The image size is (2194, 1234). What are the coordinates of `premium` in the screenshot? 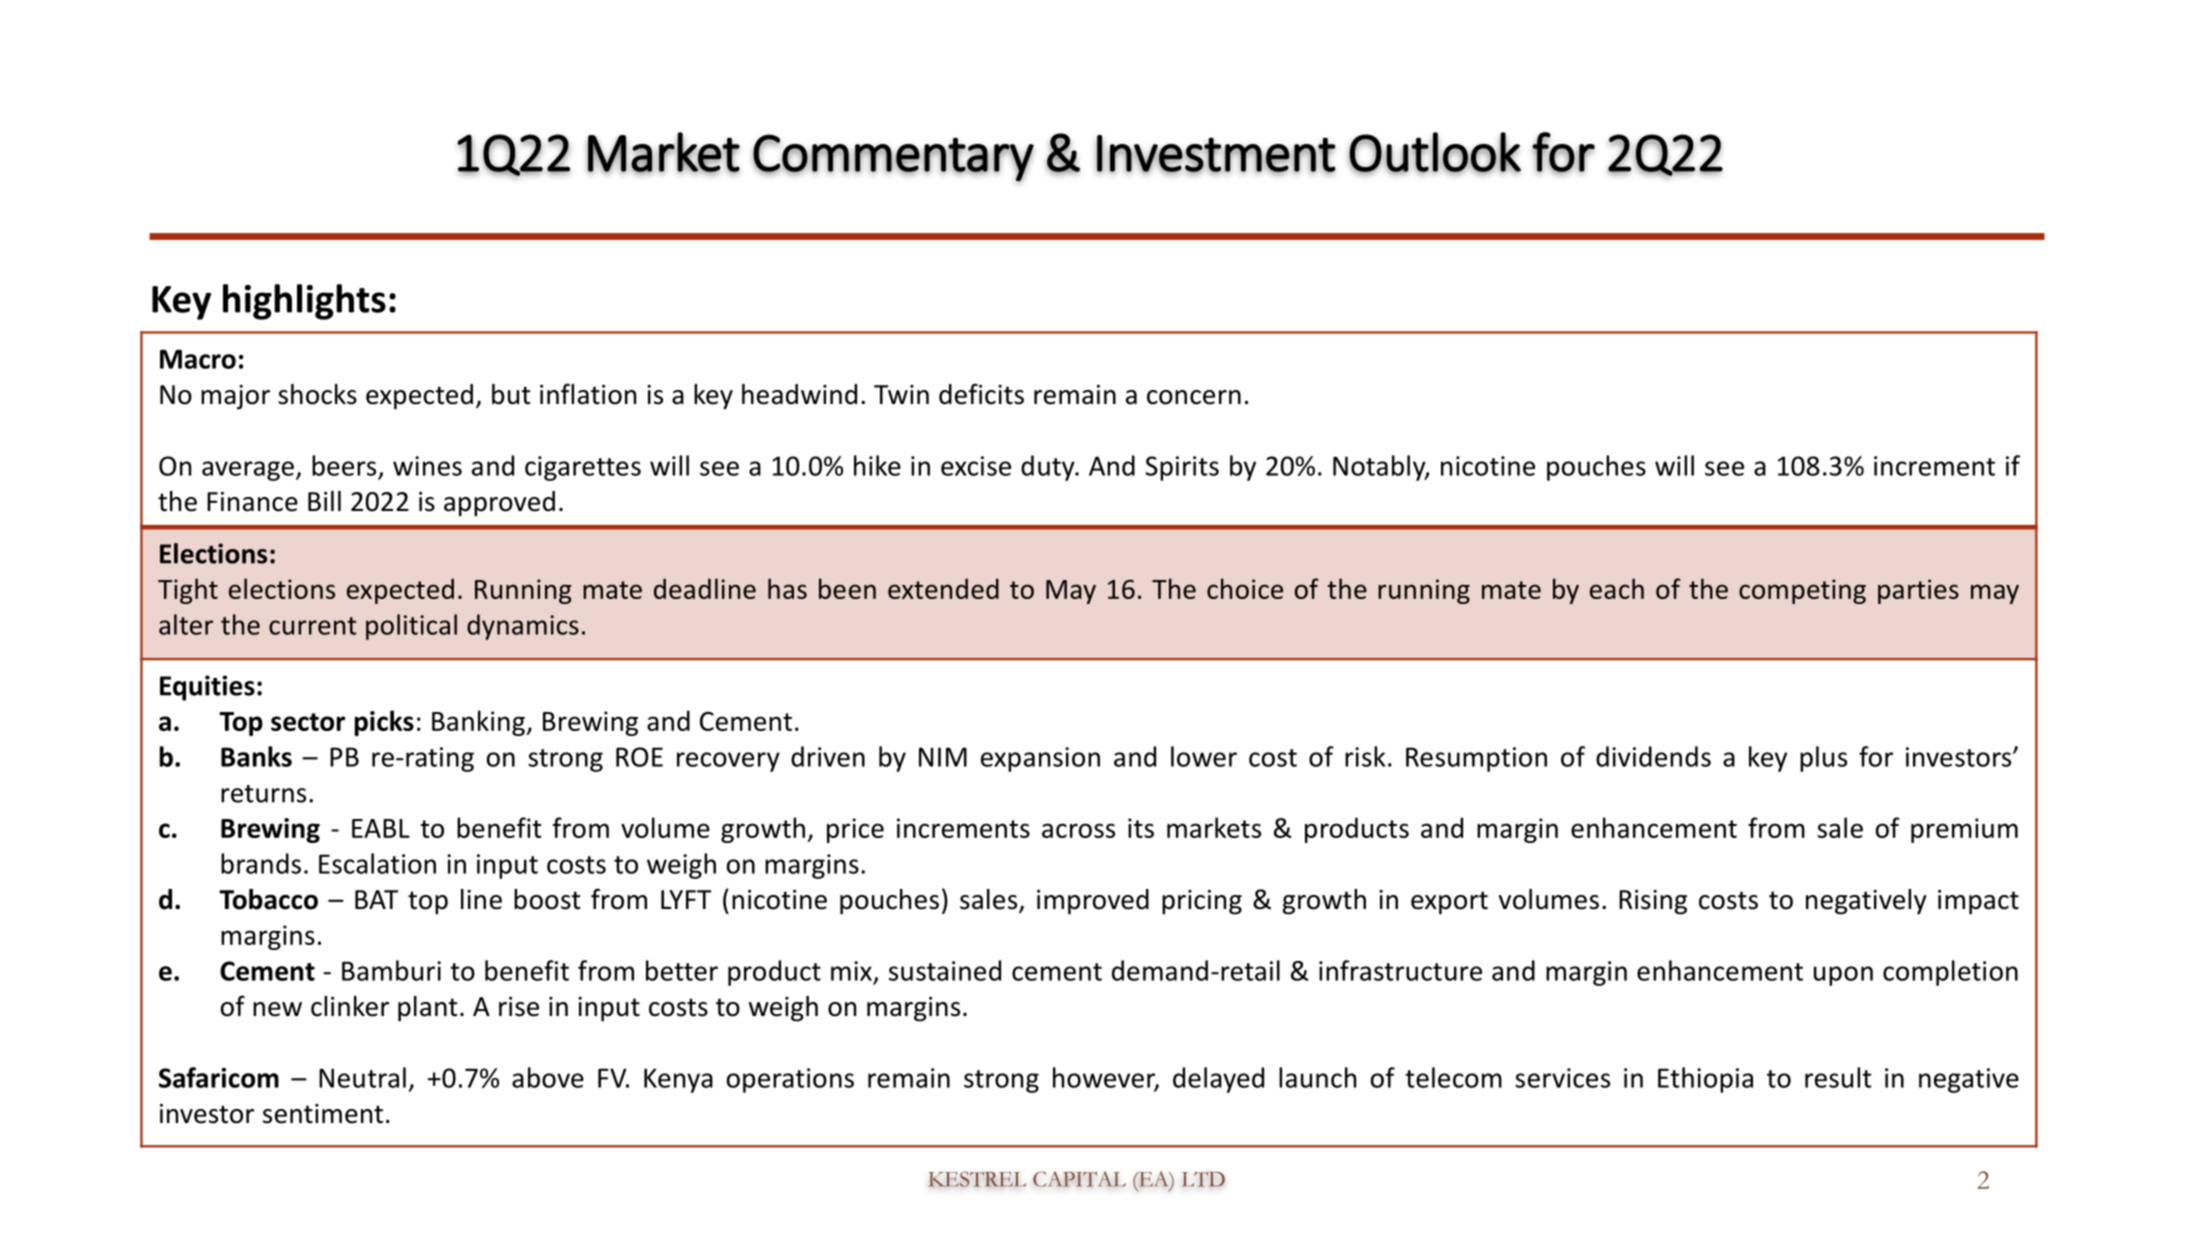 It's located at (1964, 830).
